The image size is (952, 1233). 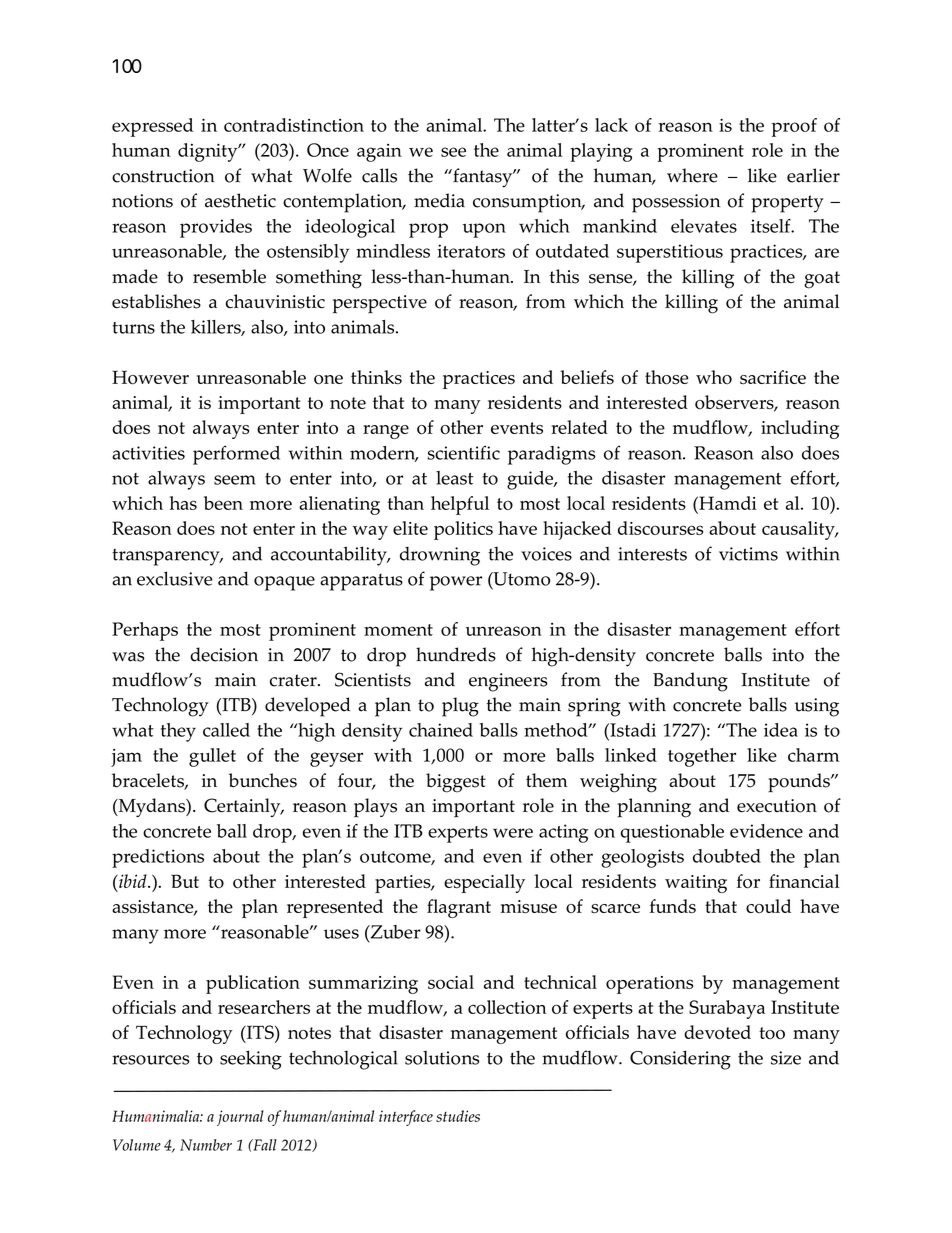 What do you see at coordinates (456, 783) in the image?
I see `biggest` at bounding box center [456, 783].
